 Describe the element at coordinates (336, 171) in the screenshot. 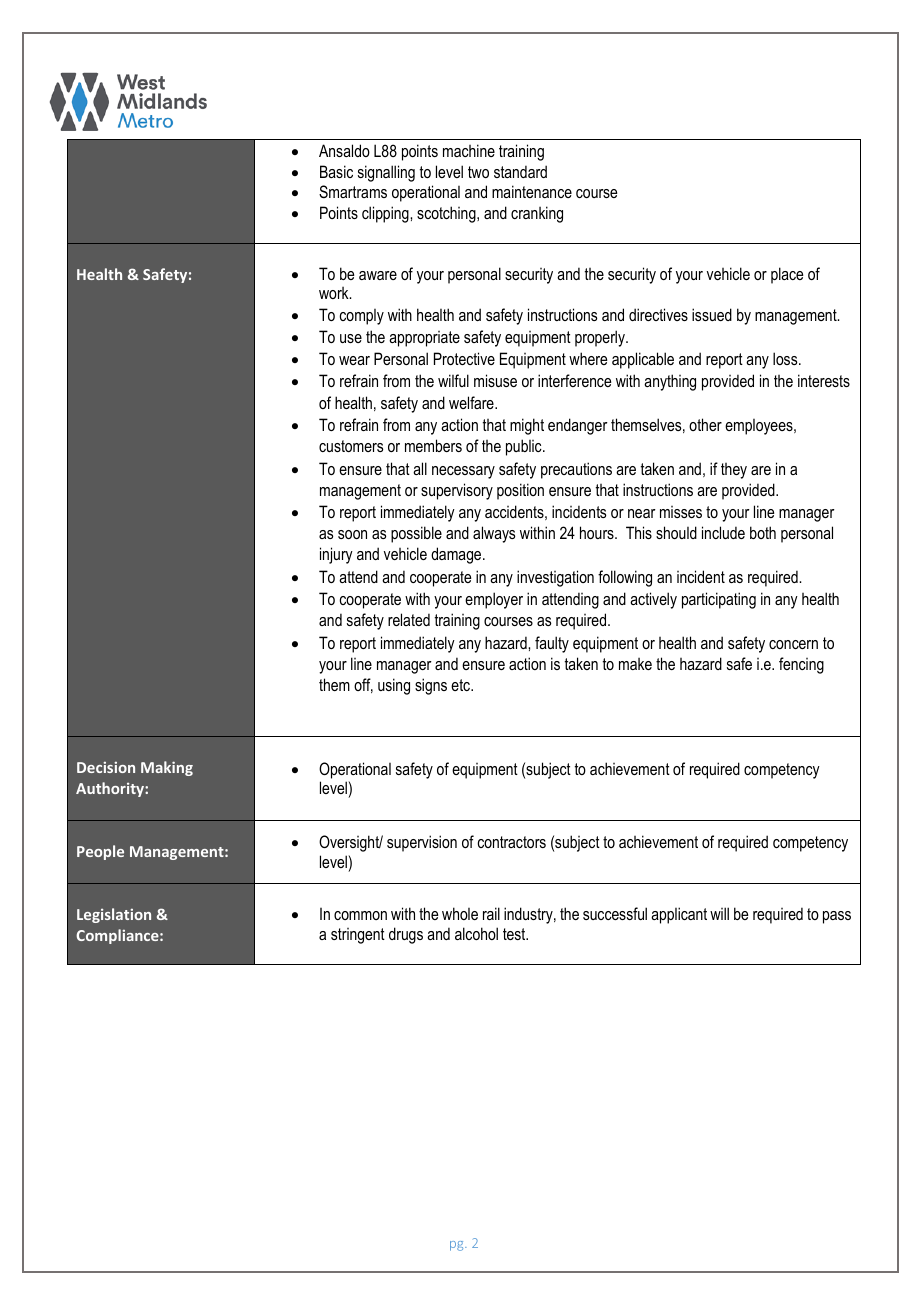

I see `Basic` at that location.
